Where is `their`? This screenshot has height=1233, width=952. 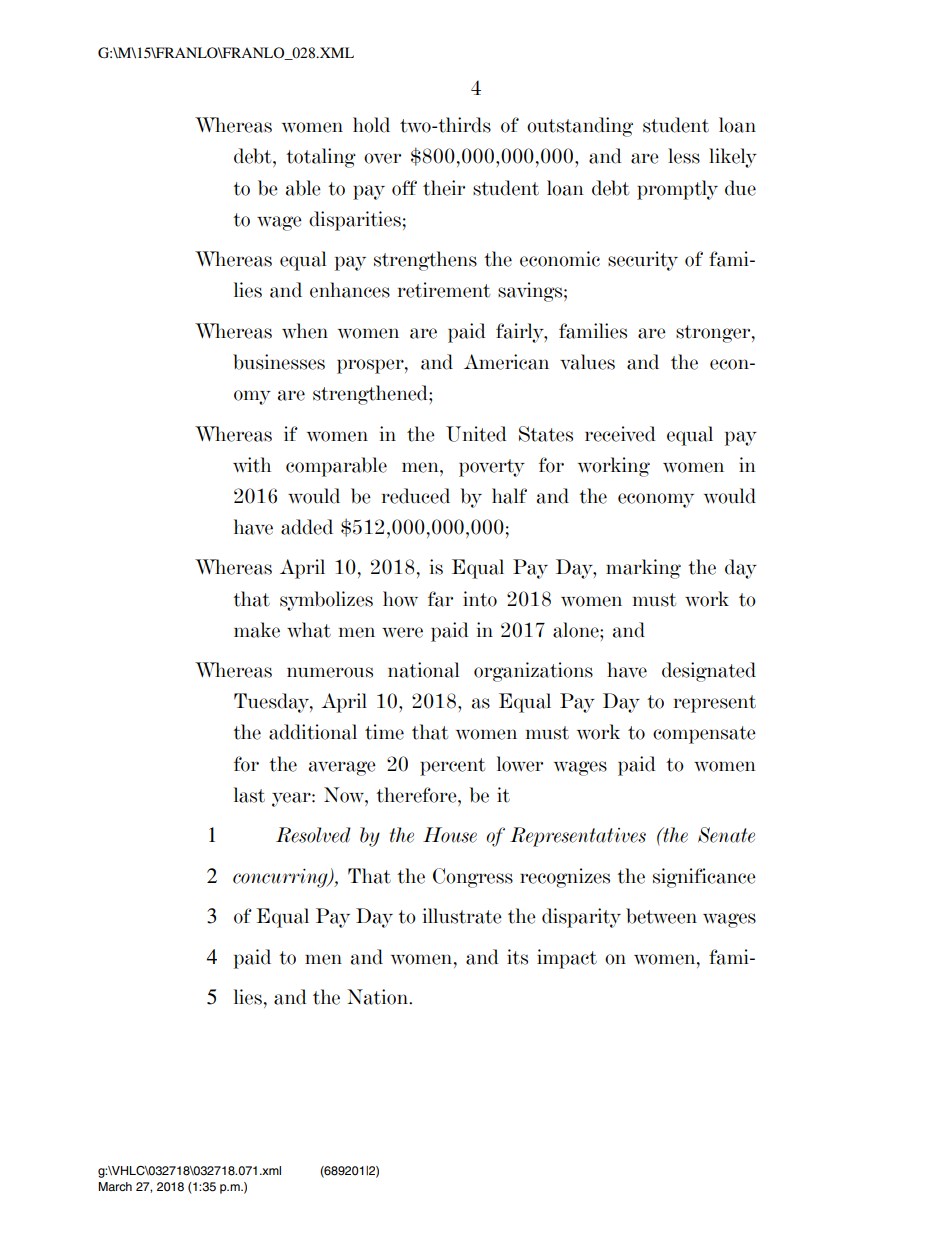 their is located at coordinates (444, 188).
